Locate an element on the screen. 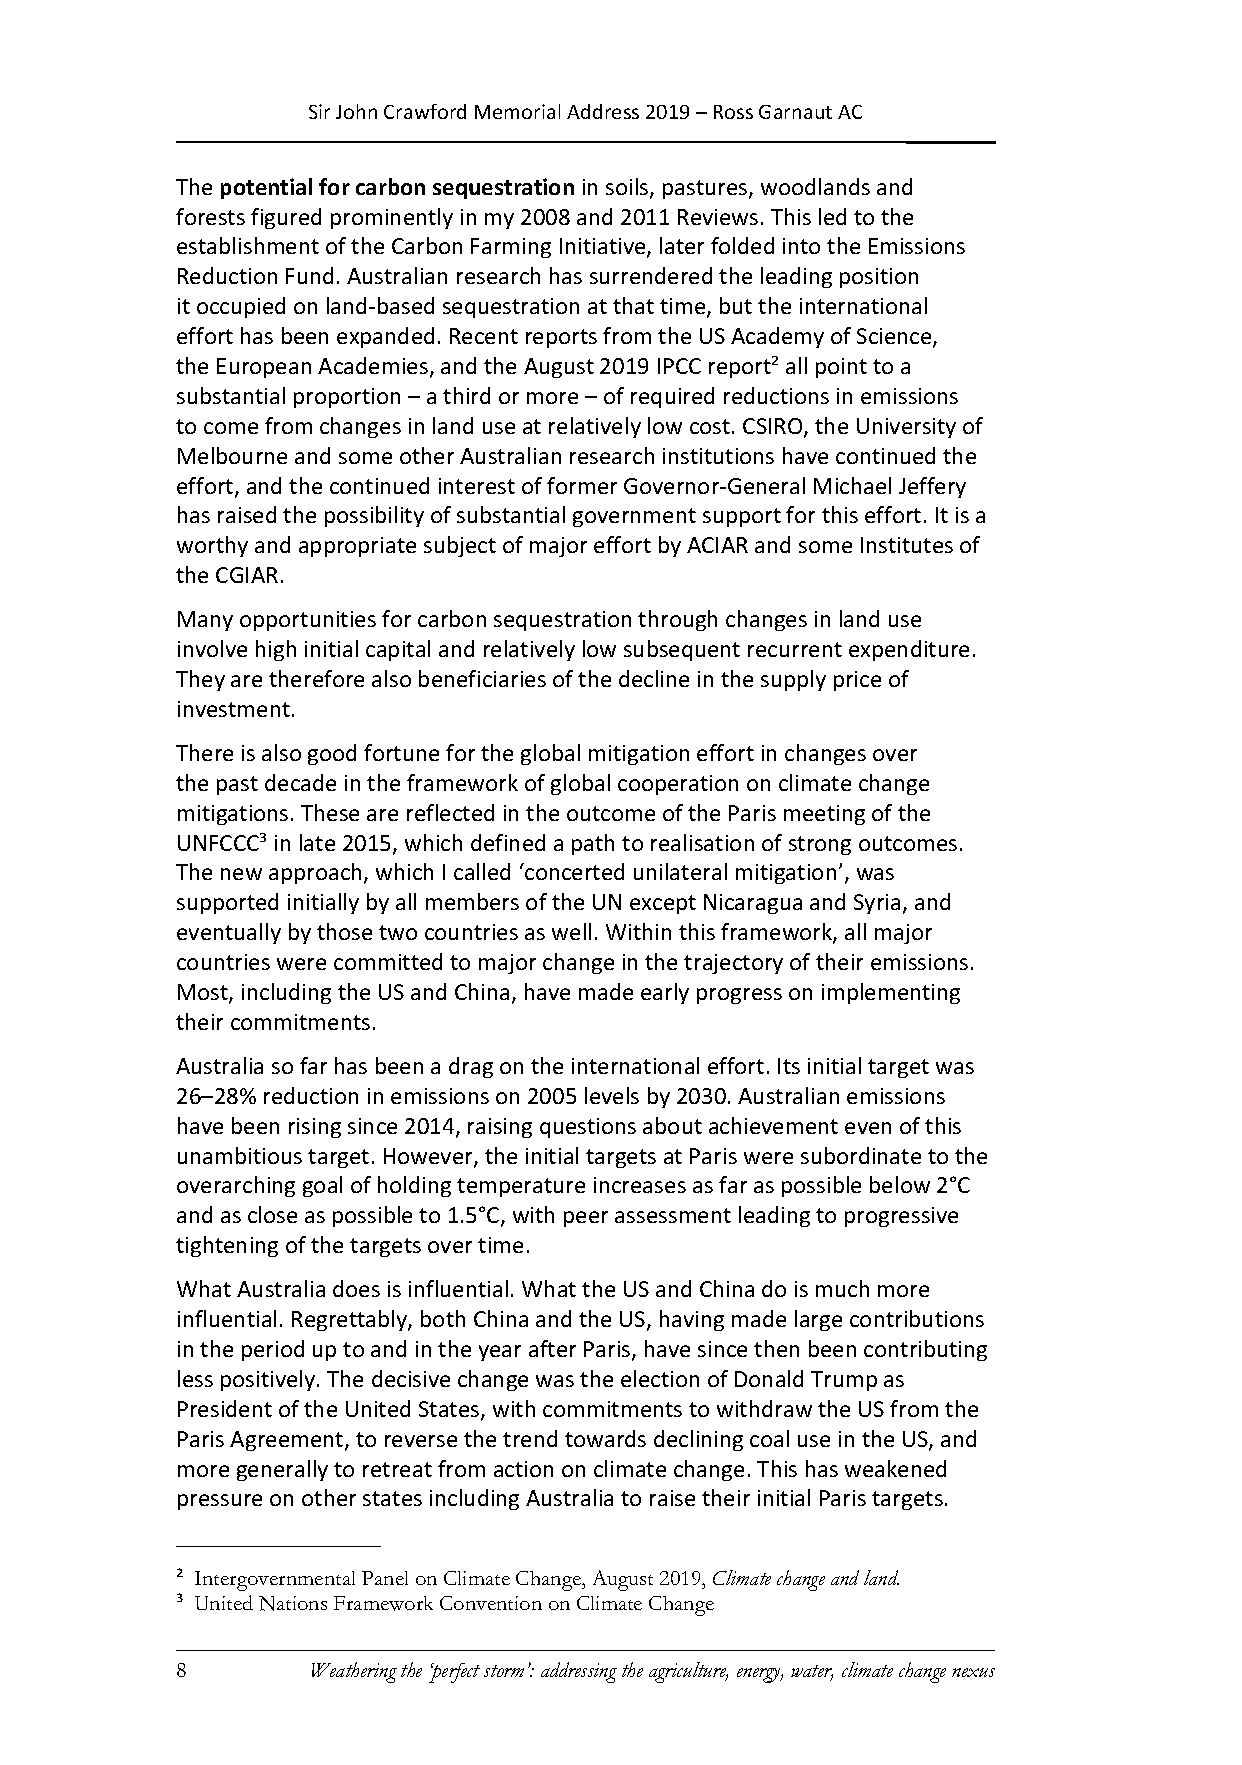 This screenshot has height=1765, width=1242. much is located at coordinates (842, 1288).
